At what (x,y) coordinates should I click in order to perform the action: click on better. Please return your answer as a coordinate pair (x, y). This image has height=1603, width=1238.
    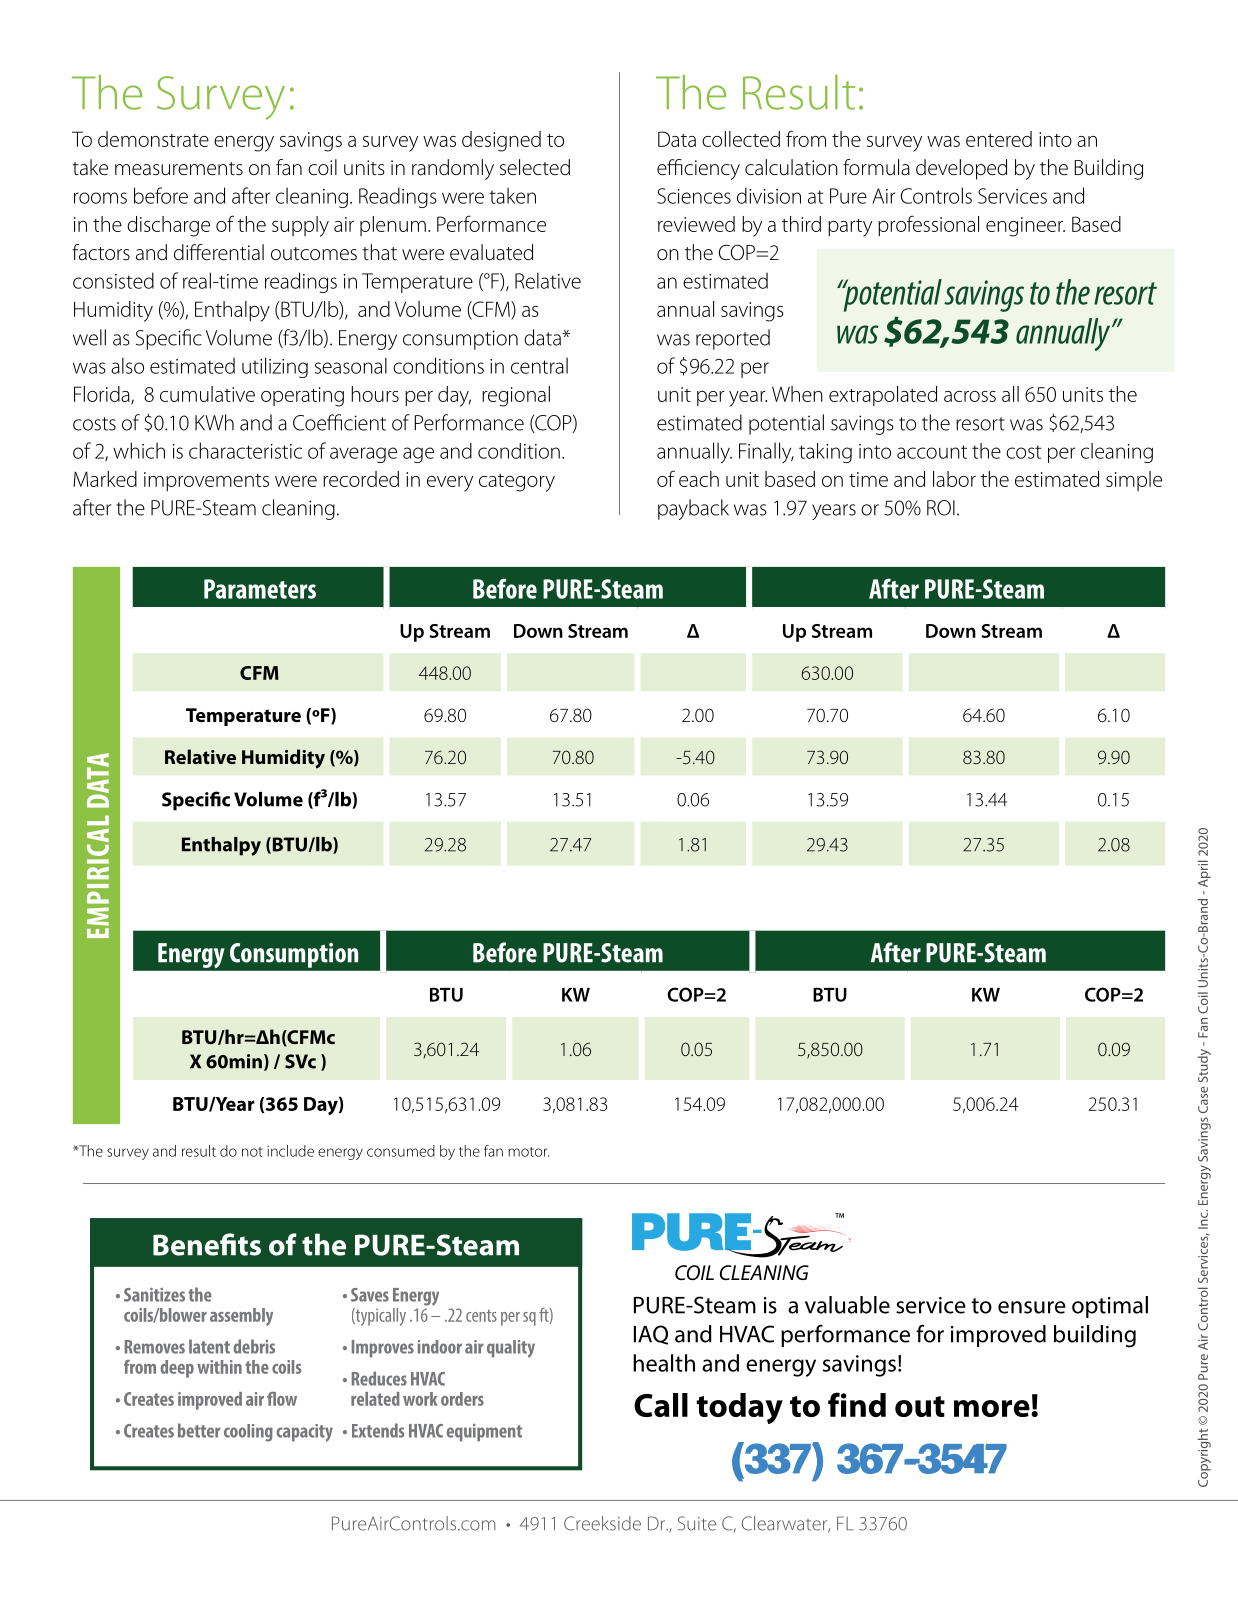
    Looking at the image, I should click on (199, 1430).
